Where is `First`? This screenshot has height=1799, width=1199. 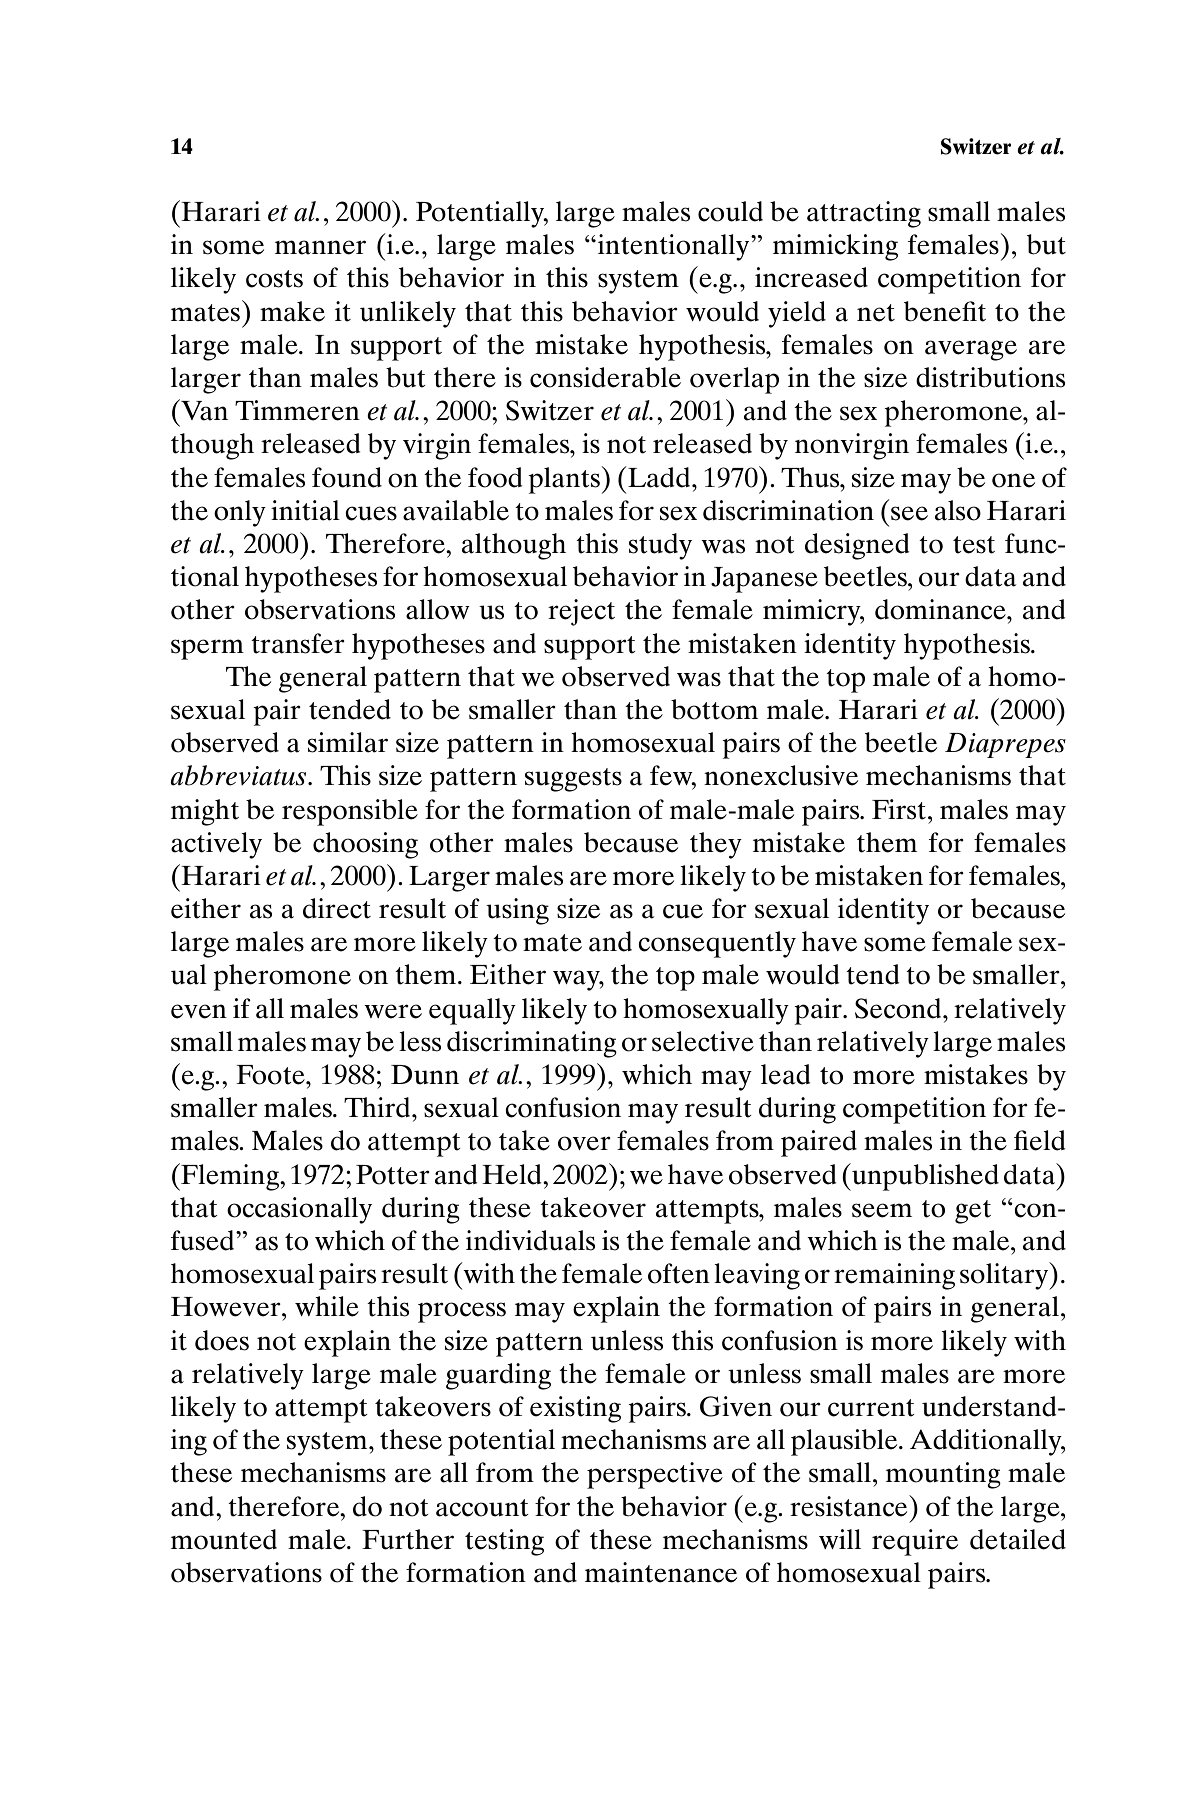 First is located at coordinates (899, 809).
